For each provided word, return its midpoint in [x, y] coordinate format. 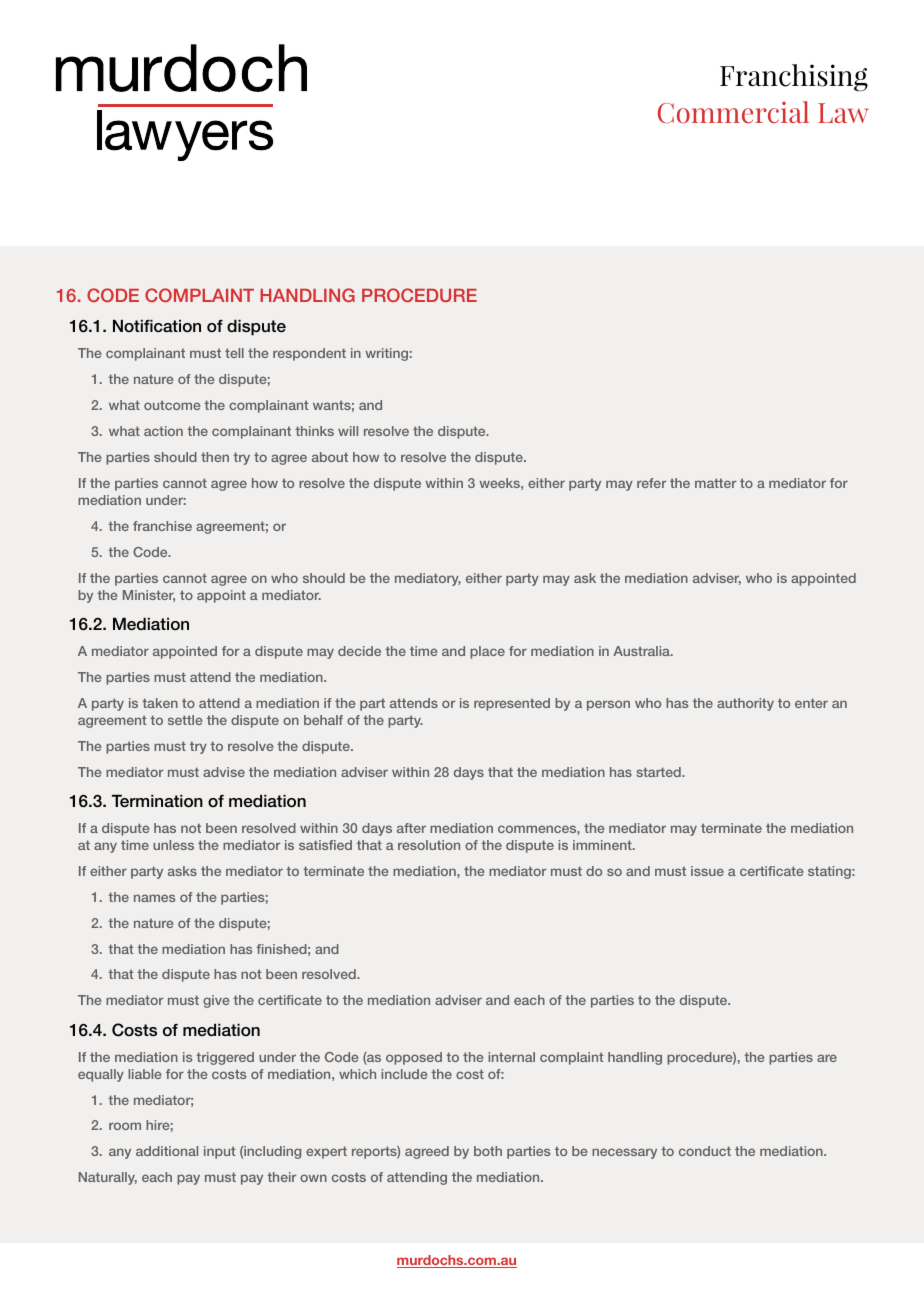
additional [167, 1151]
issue [707, 871]
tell [234, 353]
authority [745, 704]
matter [715, 483]
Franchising [794, 78]
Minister [149, 596]
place [487, 652]
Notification [157, 326]
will [348, 431]
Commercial [733, 112]
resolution [429, 845]
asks [182, 871]
